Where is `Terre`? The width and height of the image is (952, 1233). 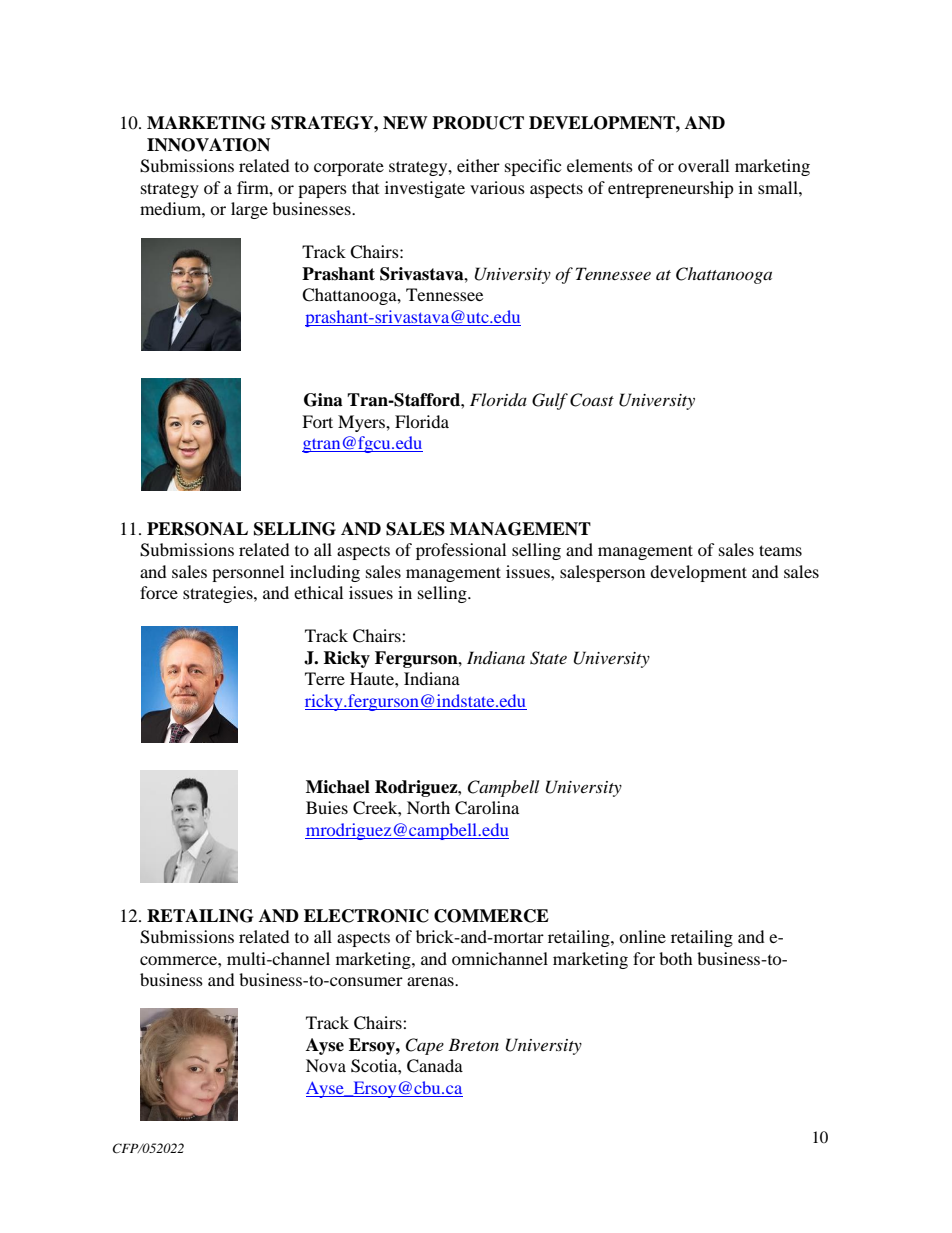
Terre is located at coordinates (325, 678).
